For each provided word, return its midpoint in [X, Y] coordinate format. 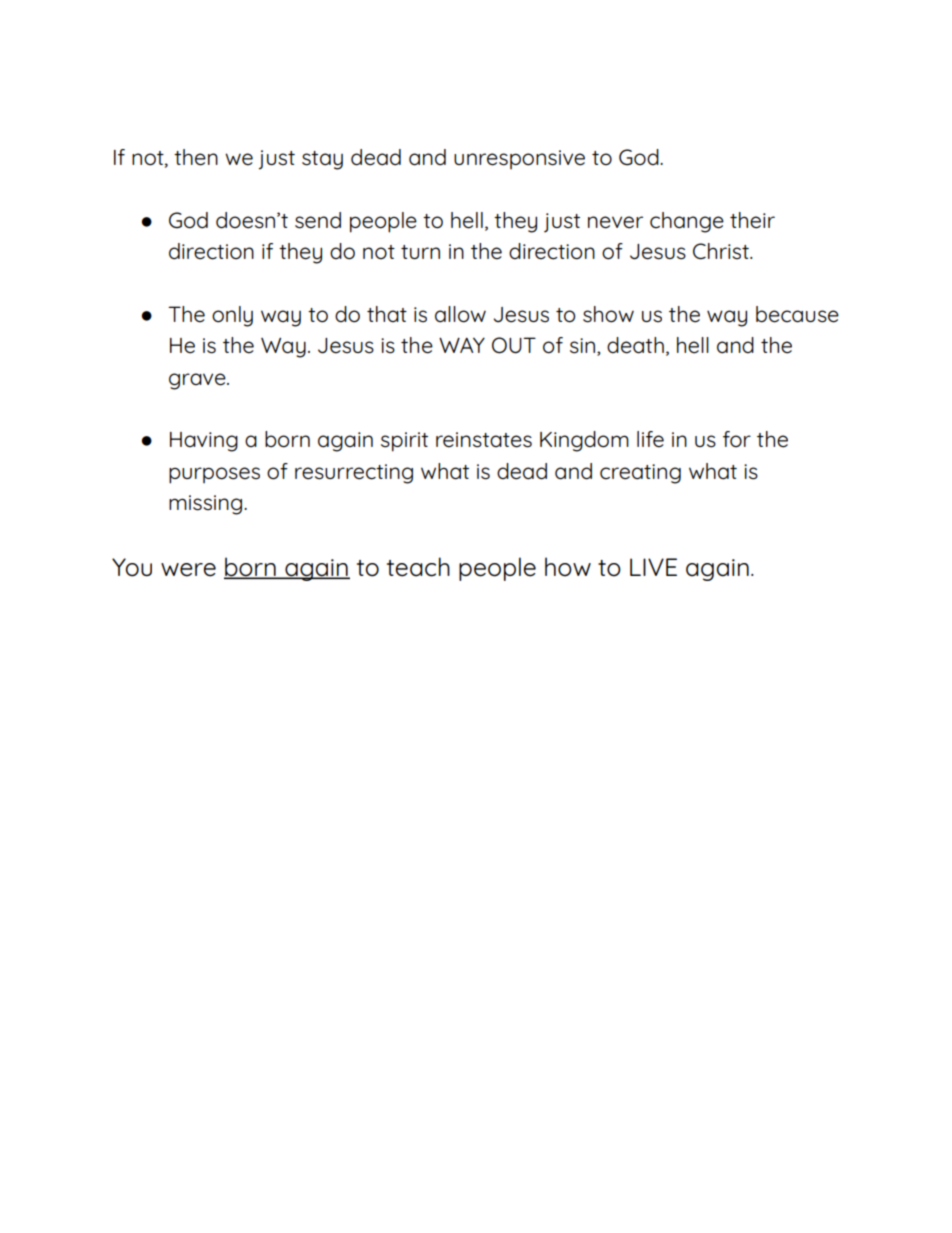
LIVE [653, 567]
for [737, 439]
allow [460, 314]
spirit [404, 442]
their [752, 220]
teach [418, 567]
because [797, 314]
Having [204, 442]
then [196, 157]
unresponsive [519, 159]
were [188, 570]
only [232, 316]
